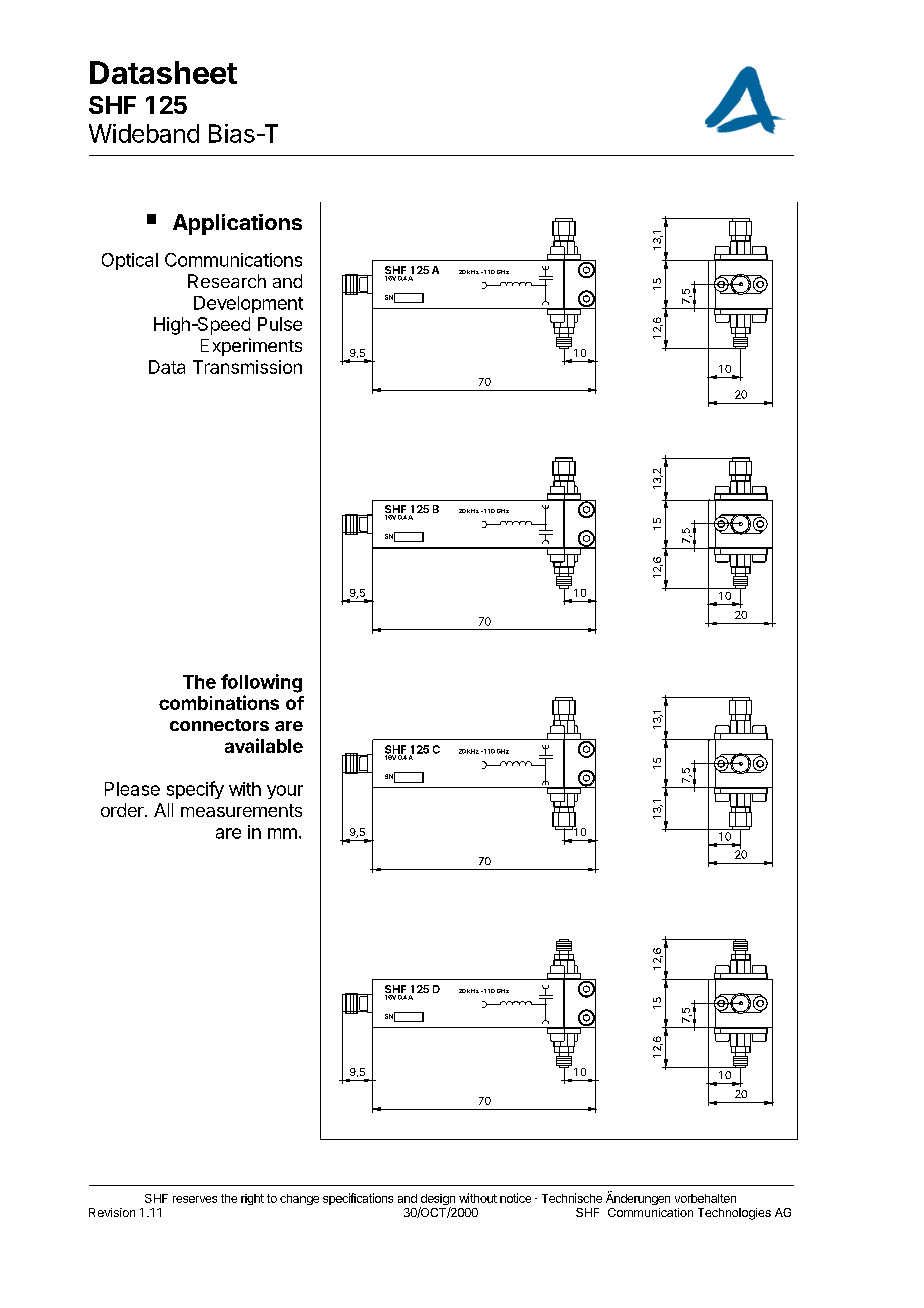  What do you see at coordinates (144, 133) in the page?
I see `Wideband` at bounding box center [144, 133].
